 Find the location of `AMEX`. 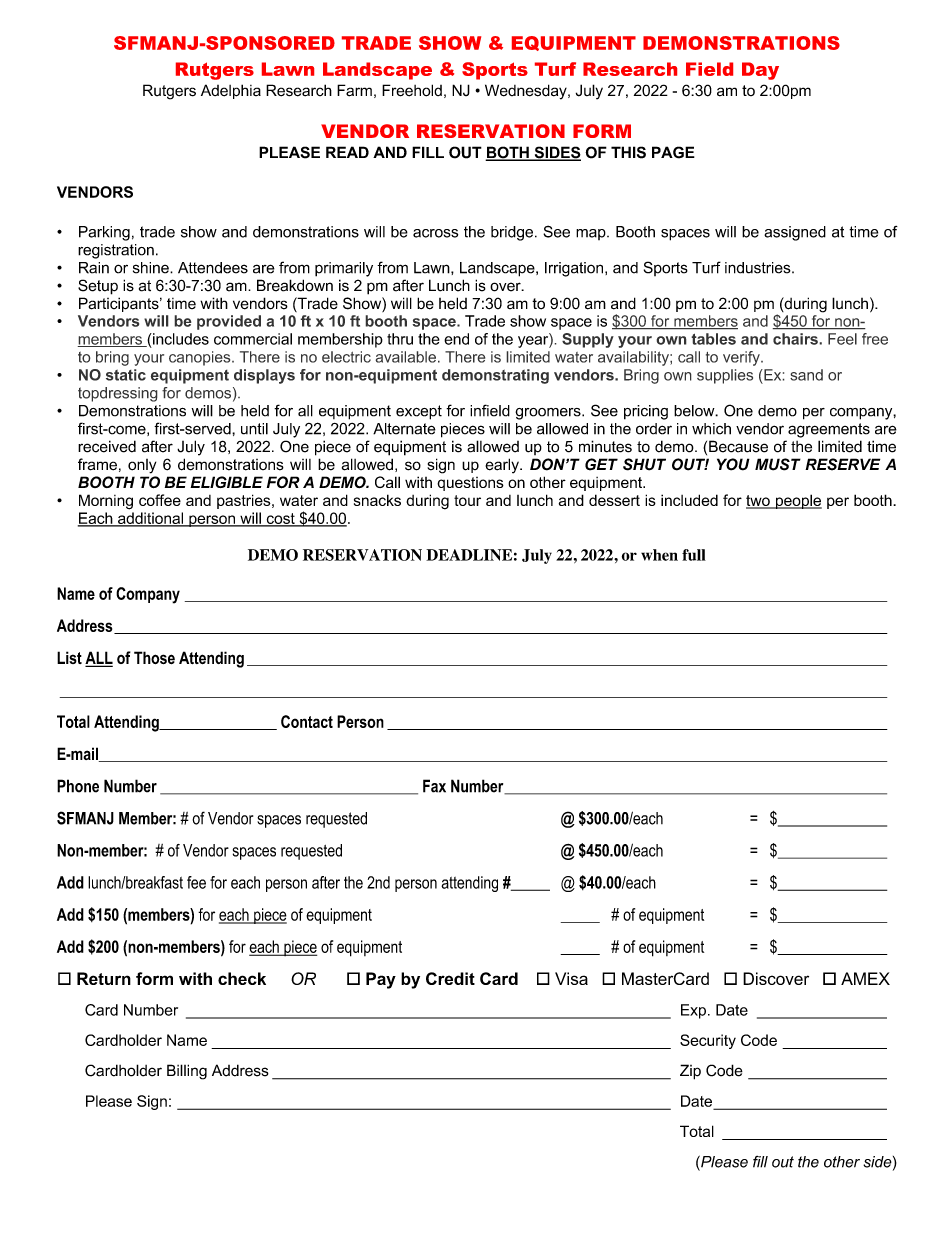

AMEX is located at coordinates (865, 978).
